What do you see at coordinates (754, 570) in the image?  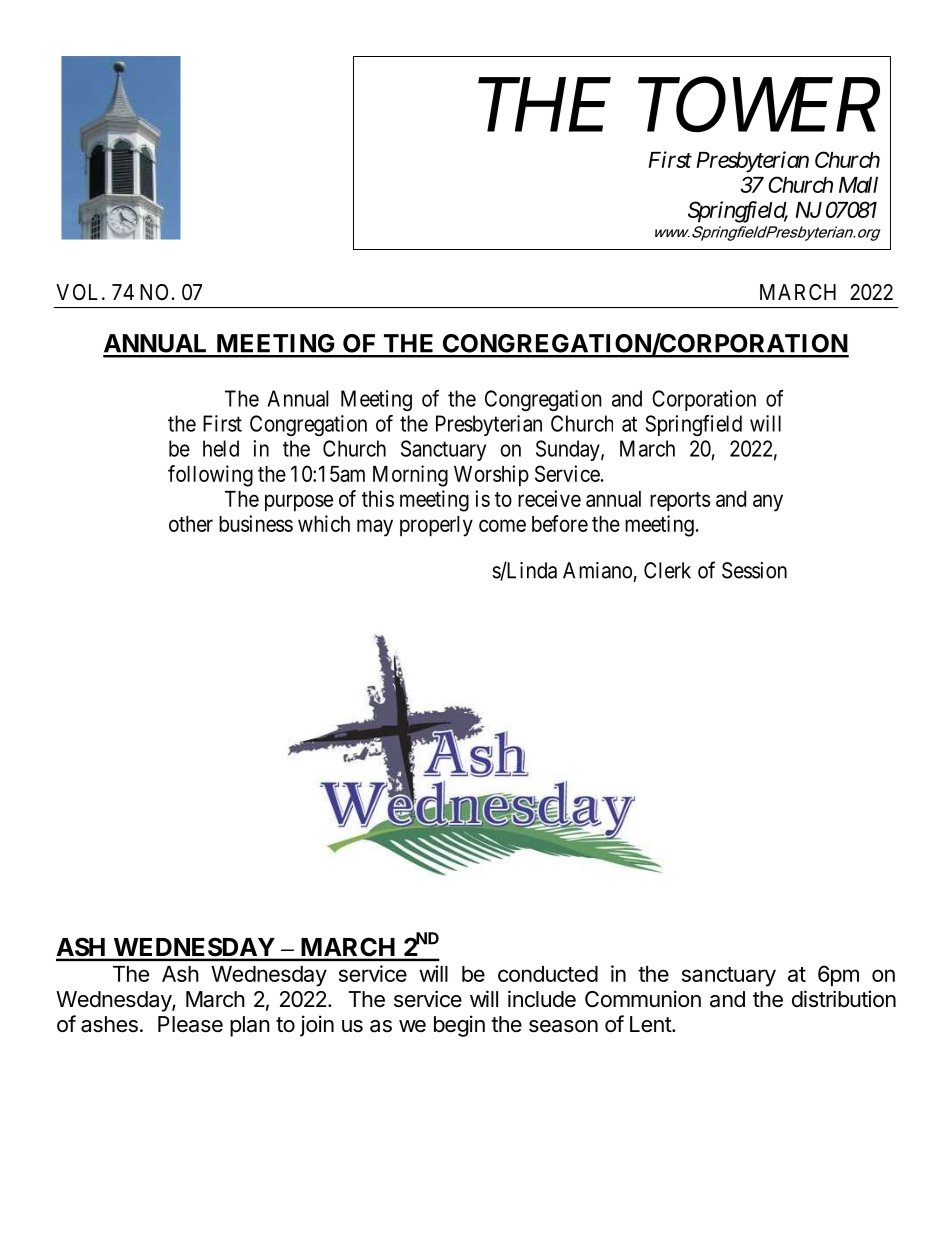 I see `Session` at bounding box center [754, 570].
